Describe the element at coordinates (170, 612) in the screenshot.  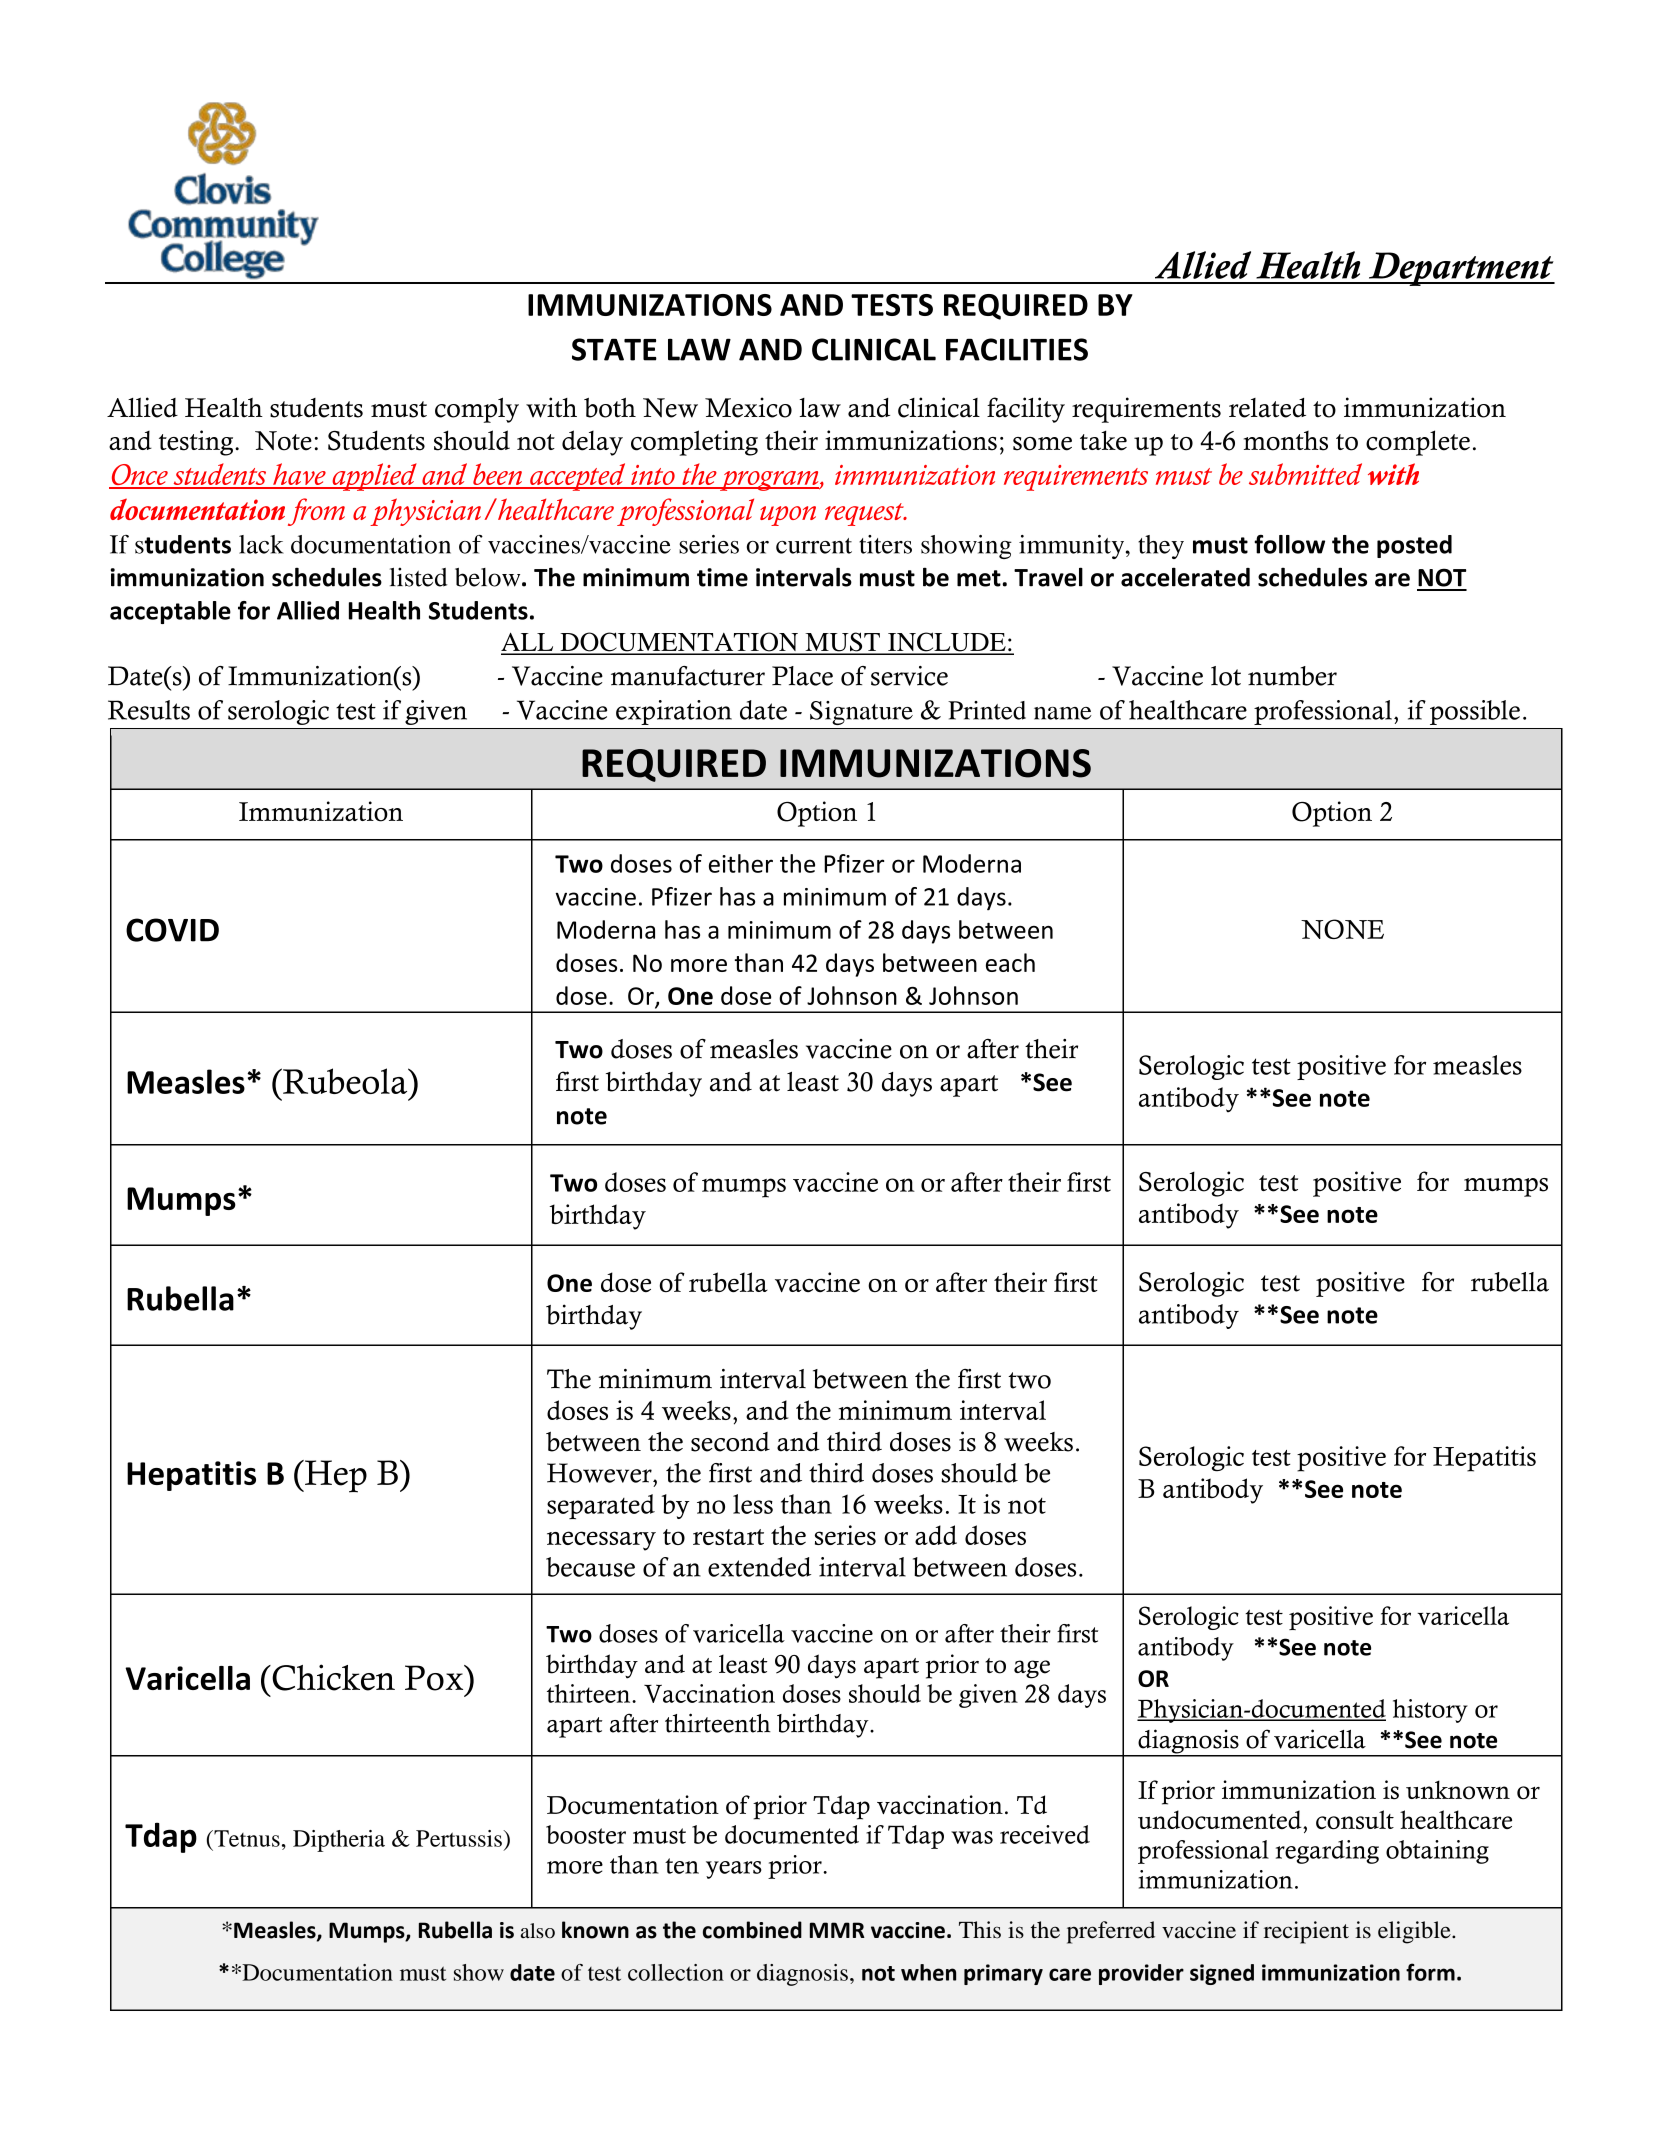
I see `acceptable` at that location.
